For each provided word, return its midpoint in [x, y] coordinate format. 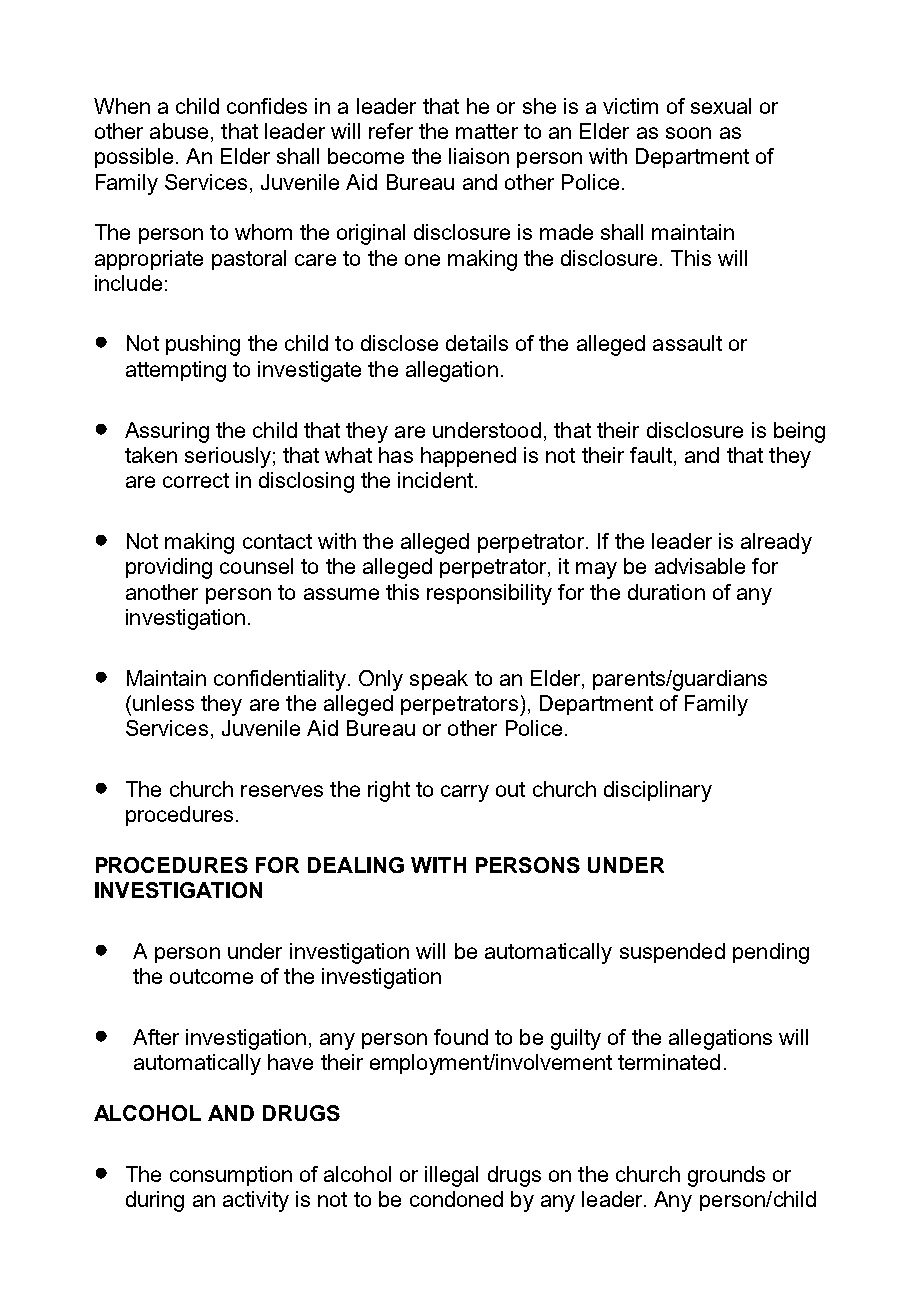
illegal [451, 1176]
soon [688, 133]
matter [487, 131]
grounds [726, 1176]
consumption [231, 1176]
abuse [179, 131]
